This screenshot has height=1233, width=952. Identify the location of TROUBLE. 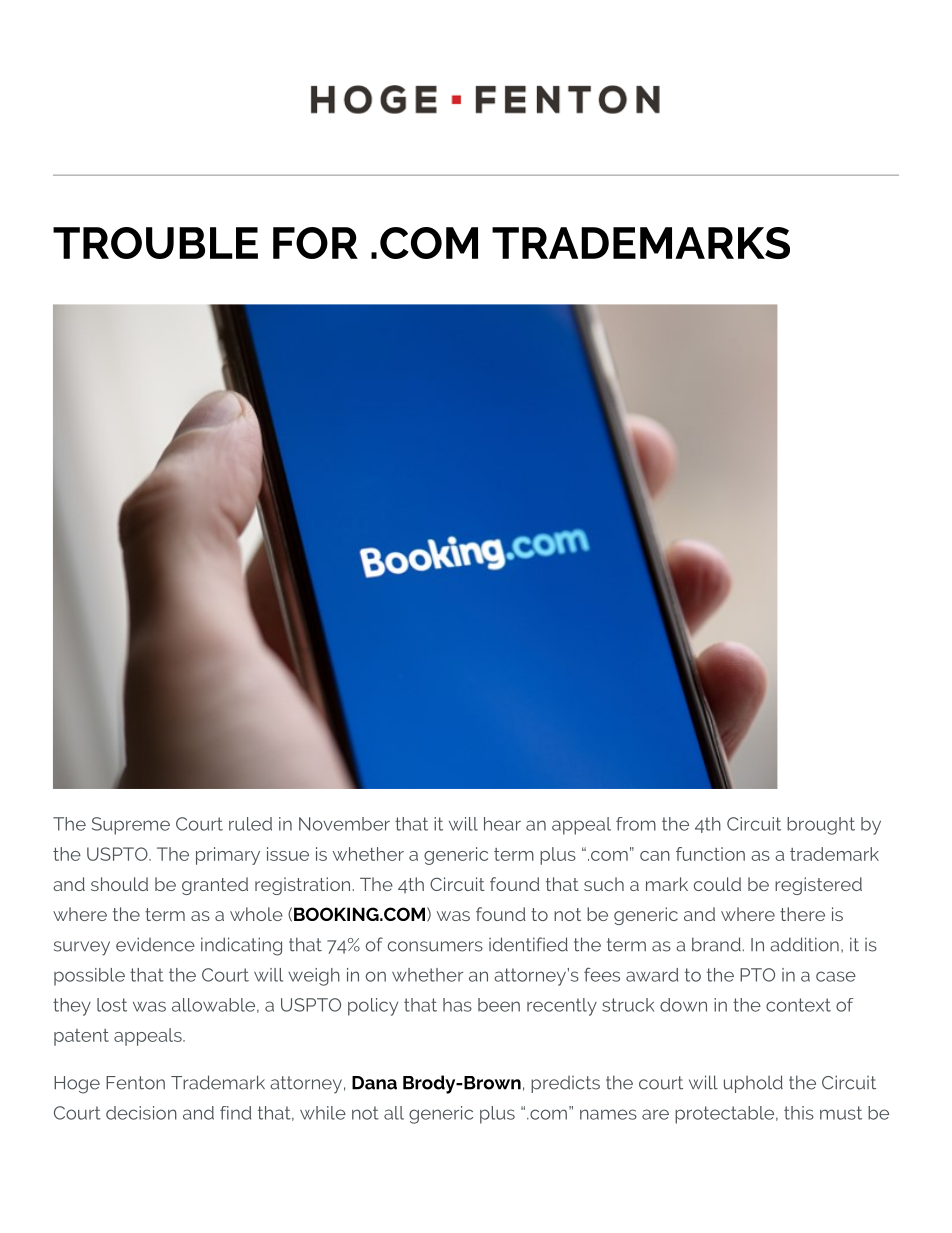
(155, 243).
